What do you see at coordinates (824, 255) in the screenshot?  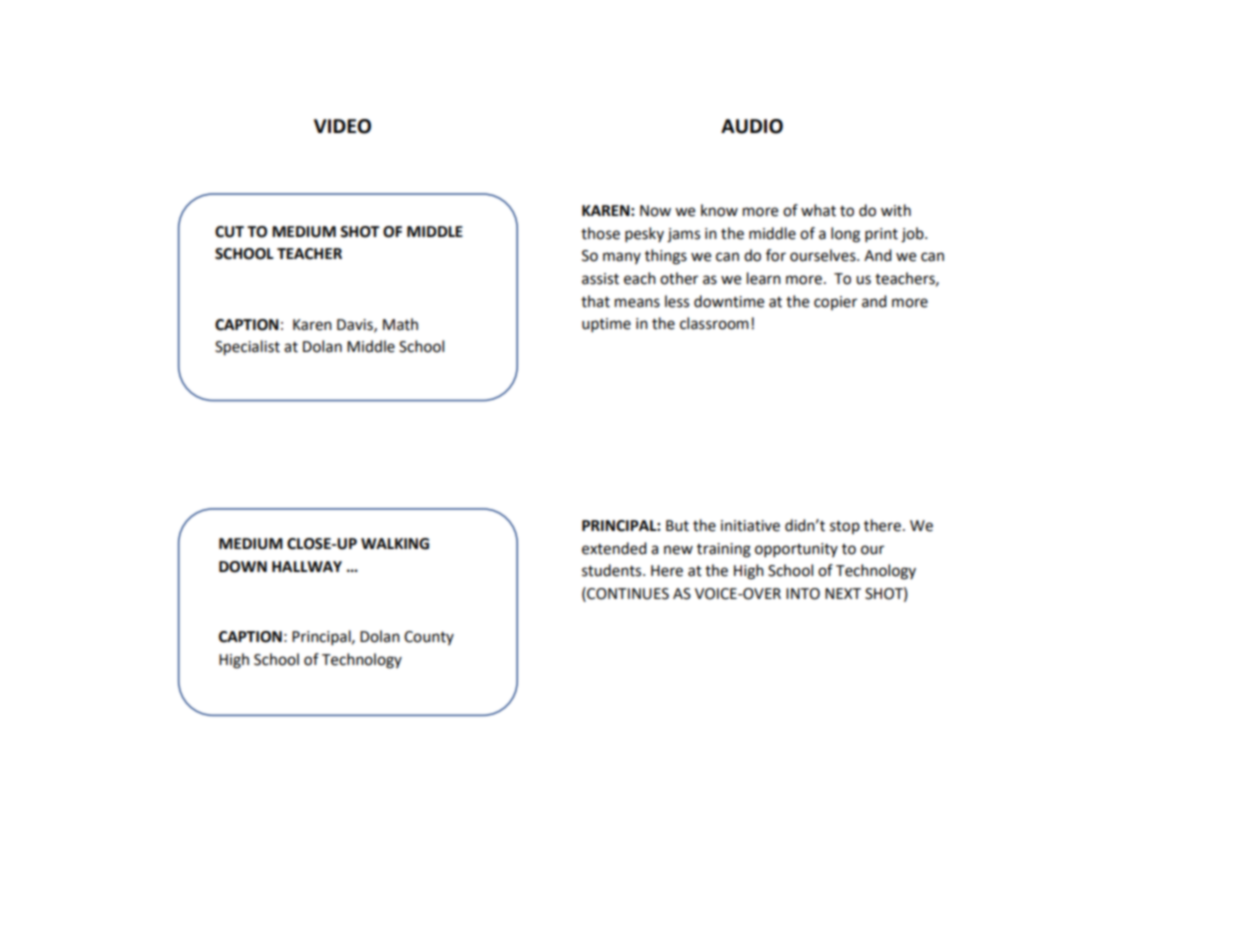 I see `ourselves` at bounding box center [824, 255].
